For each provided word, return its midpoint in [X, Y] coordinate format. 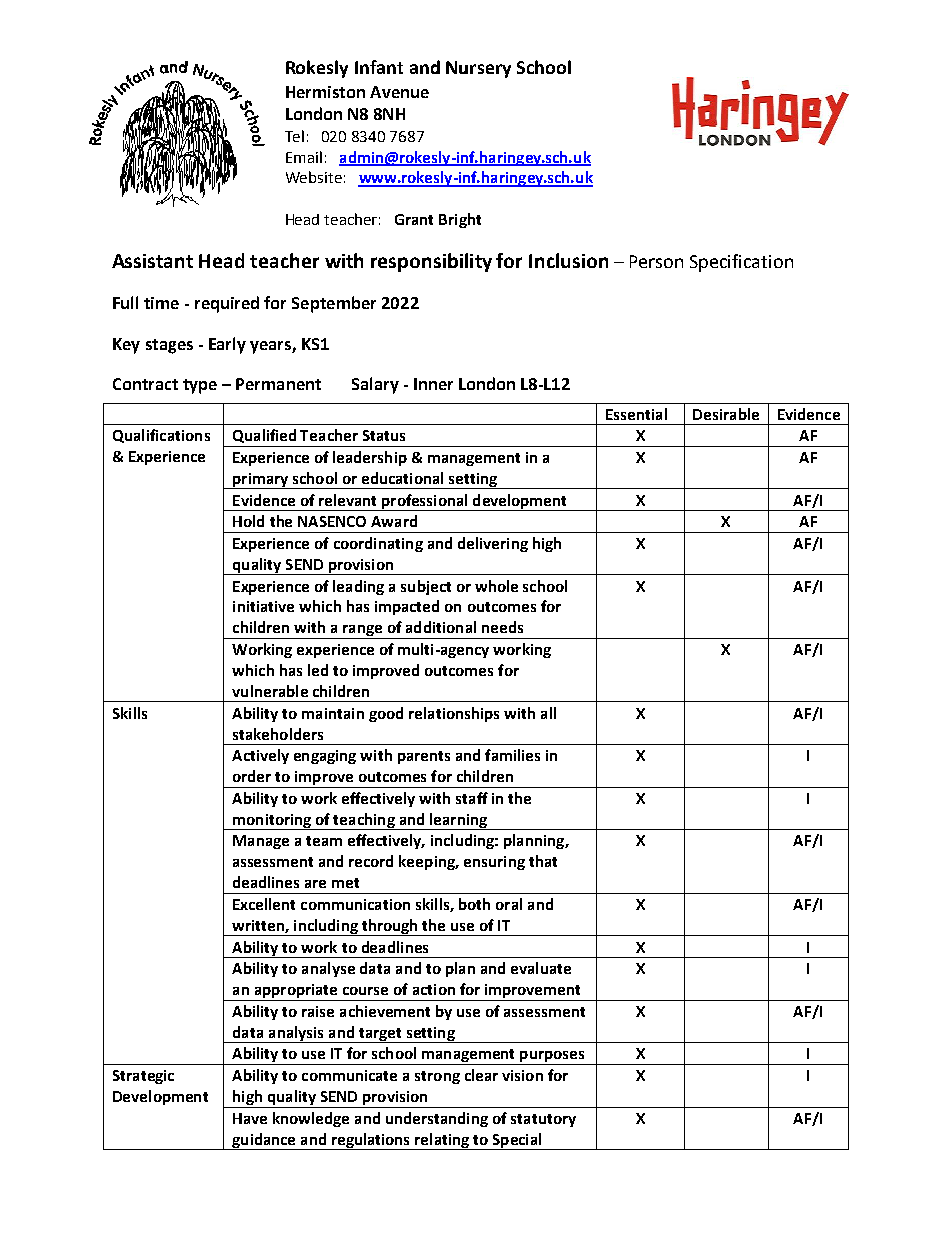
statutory [543, 1120]
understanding [437, 1119]
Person [656, 261]
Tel [294, 136]
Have [250, 1118]
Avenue [399, 92]
